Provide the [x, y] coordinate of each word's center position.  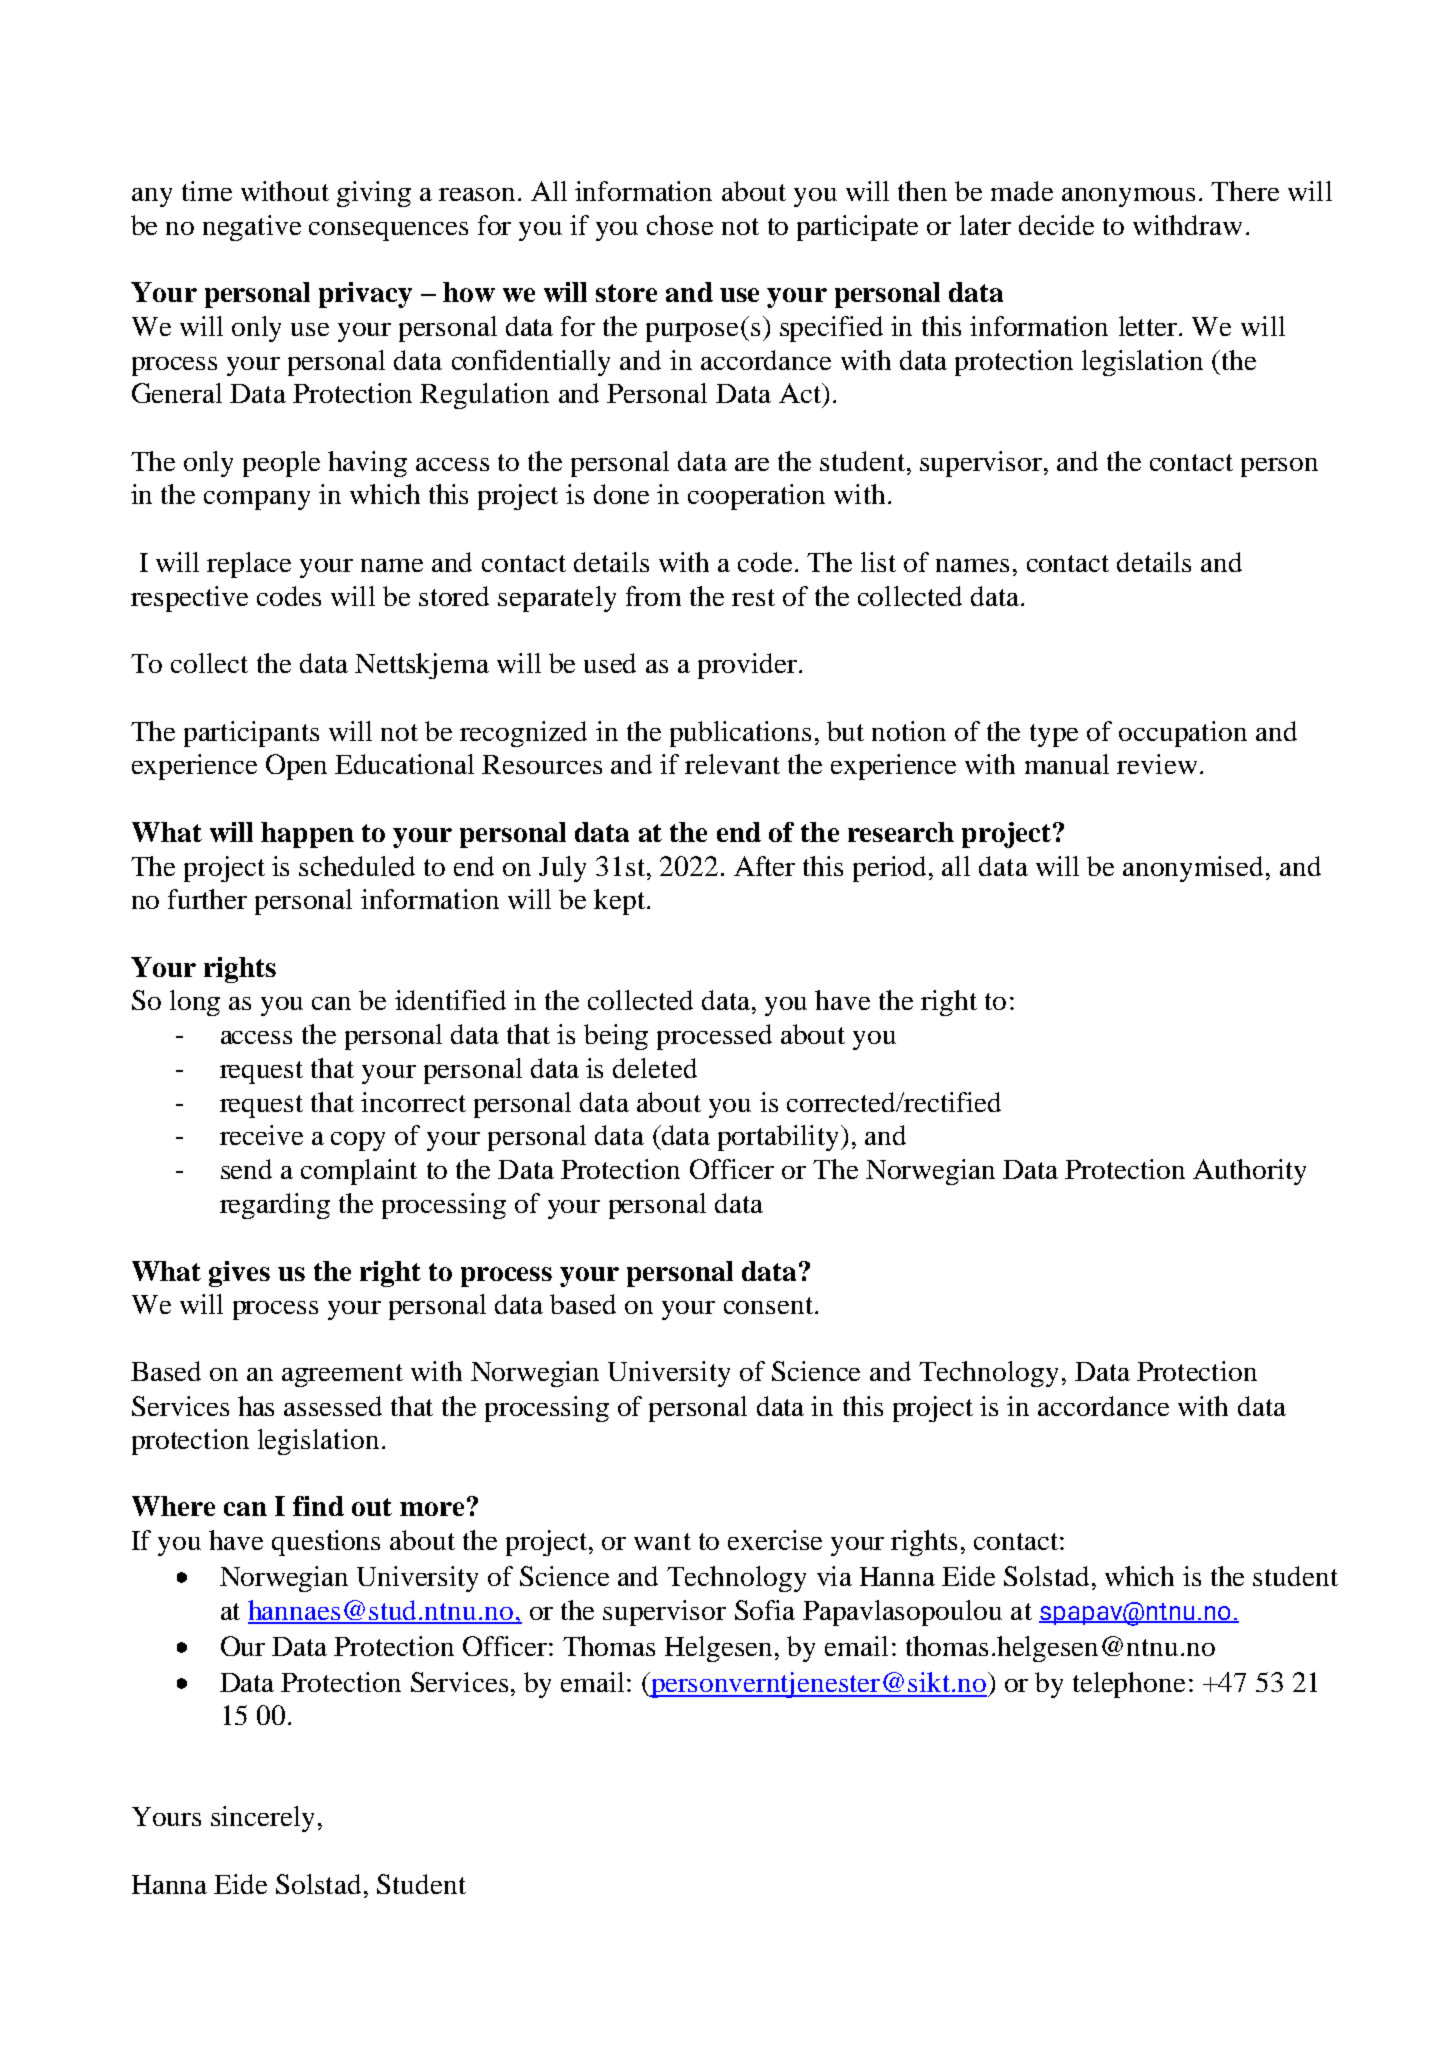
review [1157, 764]
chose [680, 225]
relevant [732, 764]
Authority [1249, 1172]
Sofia [765, 1610]
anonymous [1128, 197]
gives [239, 1274]
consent [770, 1305]
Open [296, 767]
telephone [1129, 1685]
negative [252, 228]
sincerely [262, 1819]
